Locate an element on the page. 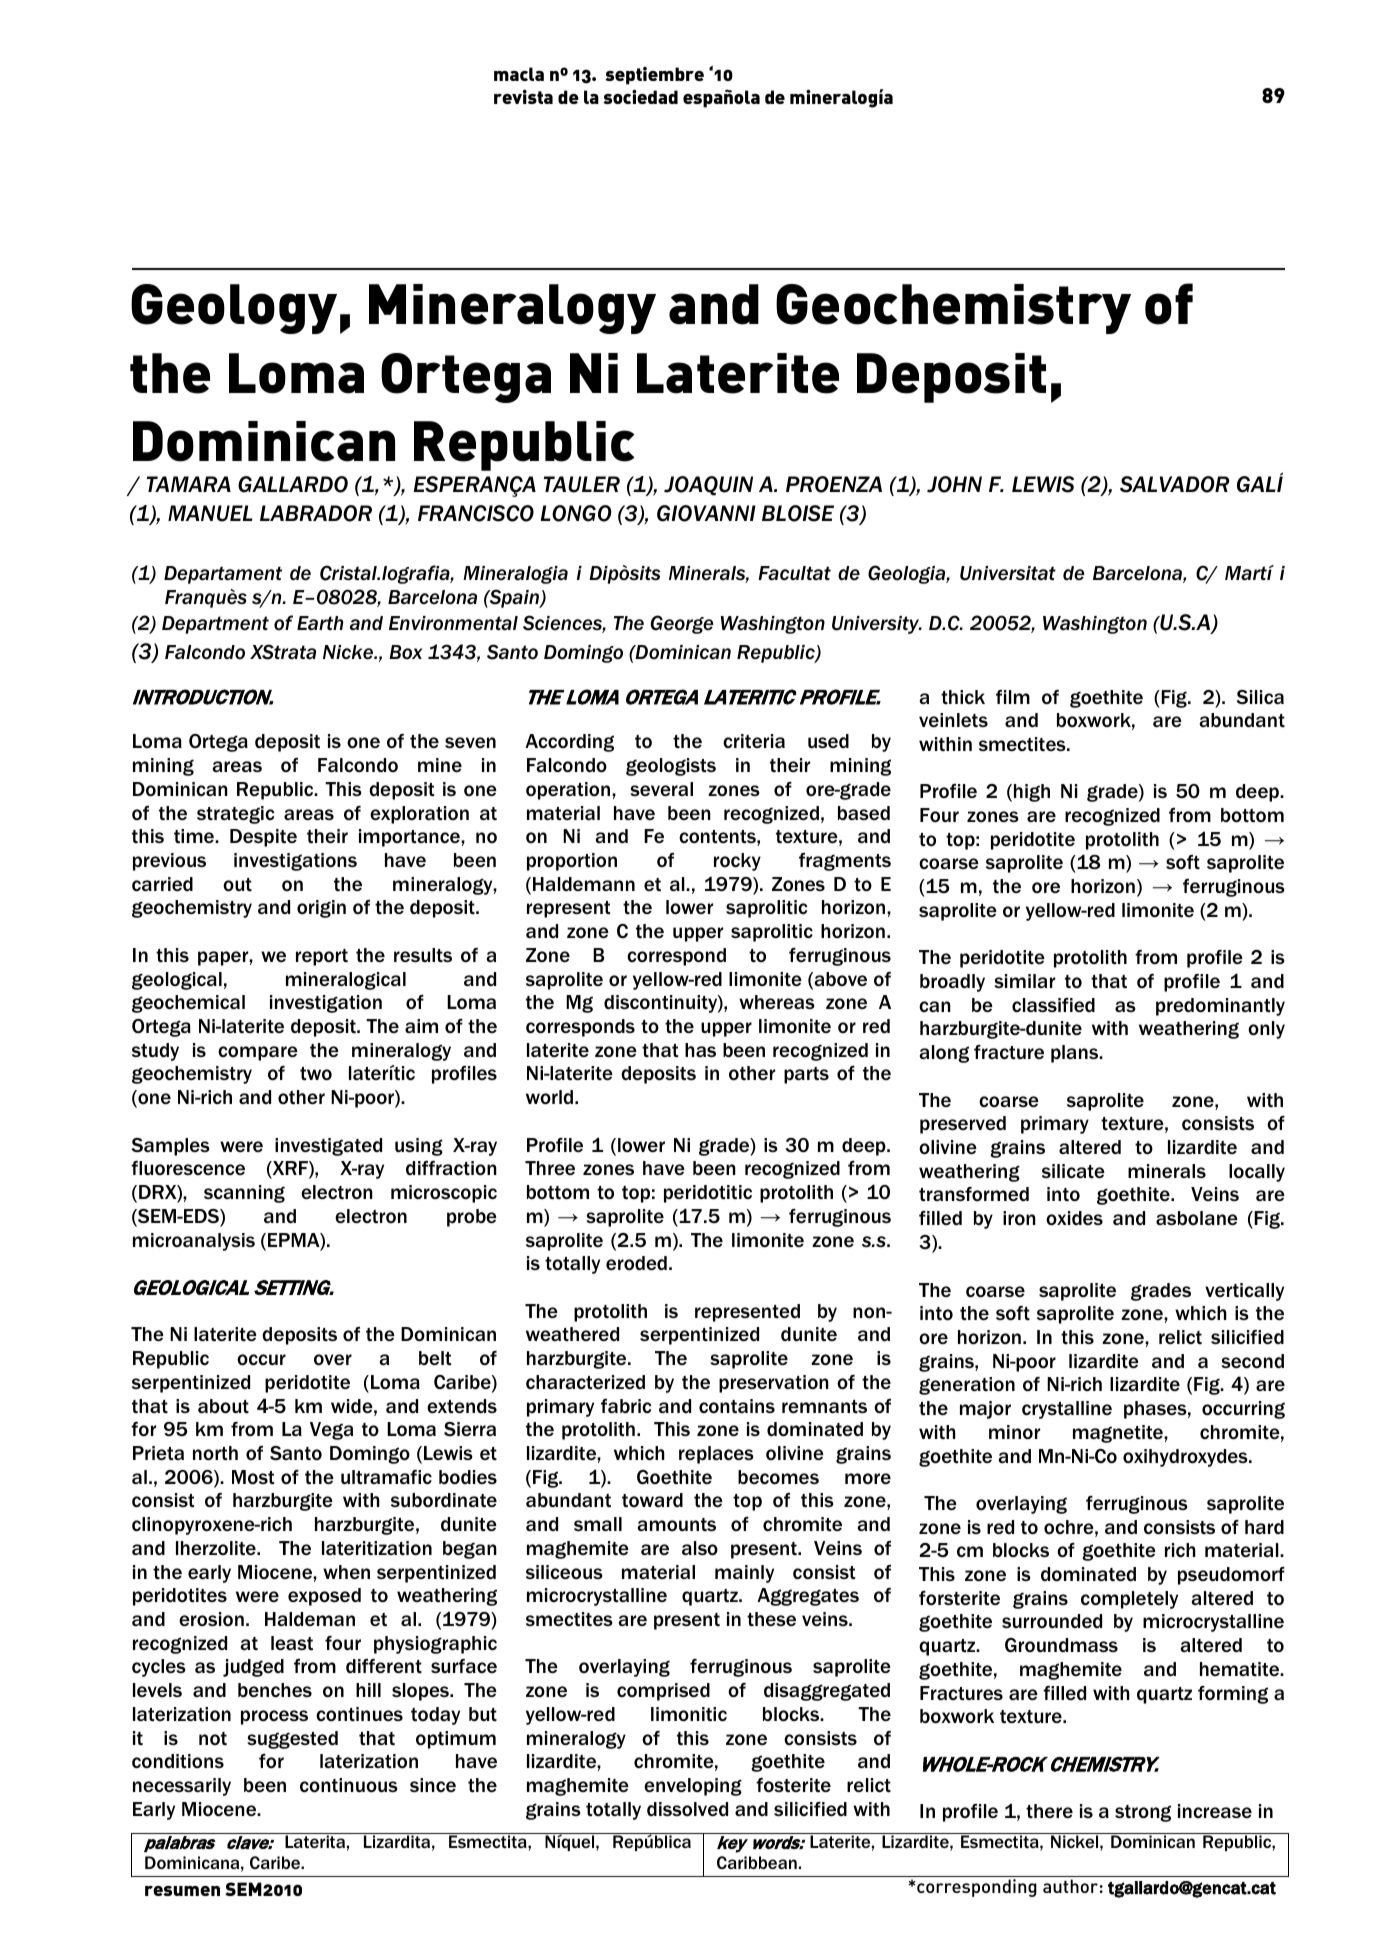 This image has height=1957, width=1384. report is located at coordinates (322, 957).
